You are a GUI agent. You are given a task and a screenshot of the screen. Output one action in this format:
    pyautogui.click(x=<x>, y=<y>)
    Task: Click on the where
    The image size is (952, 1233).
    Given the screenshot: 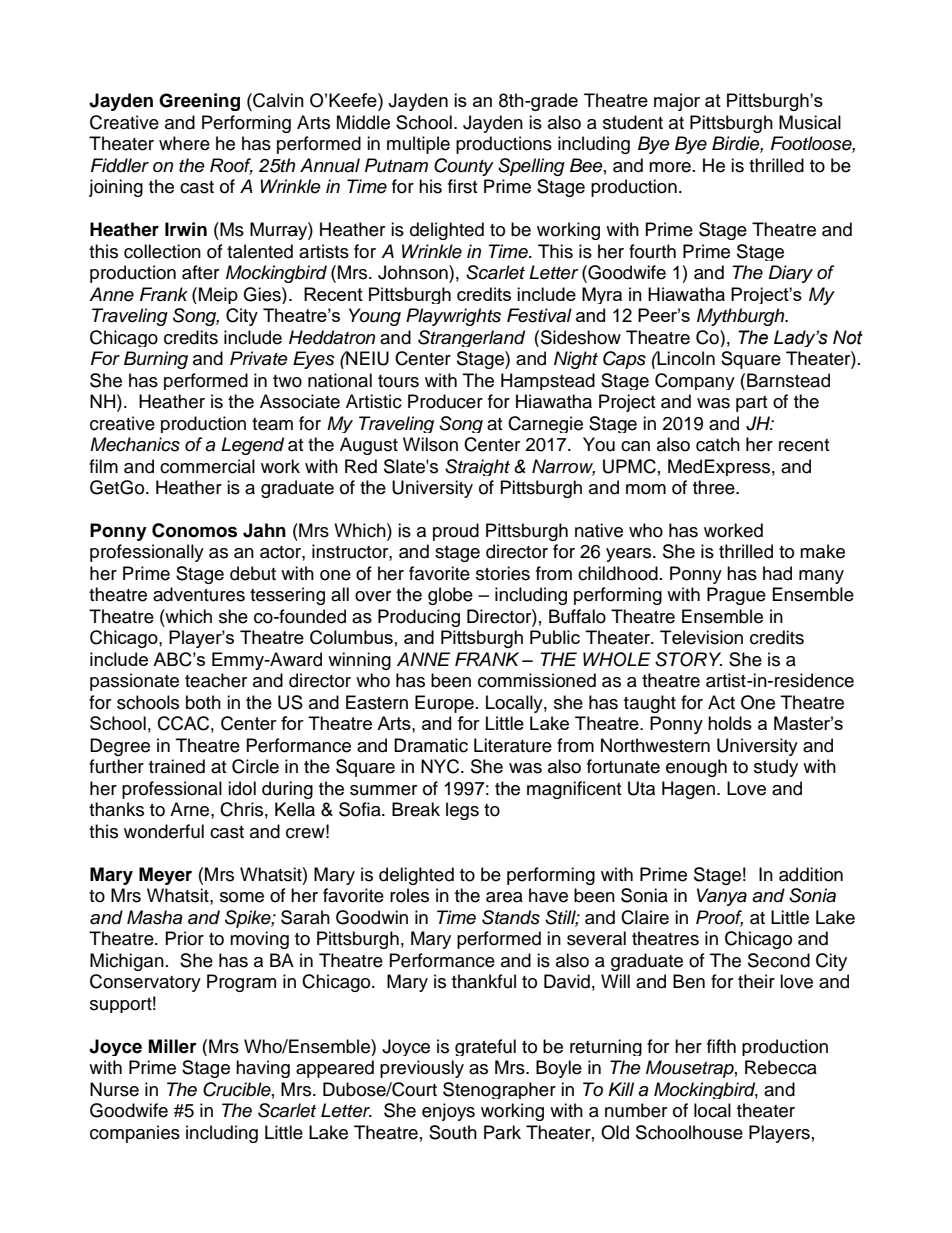 What is the action you would take?
    pyautogui.click(x=184, y=143)
